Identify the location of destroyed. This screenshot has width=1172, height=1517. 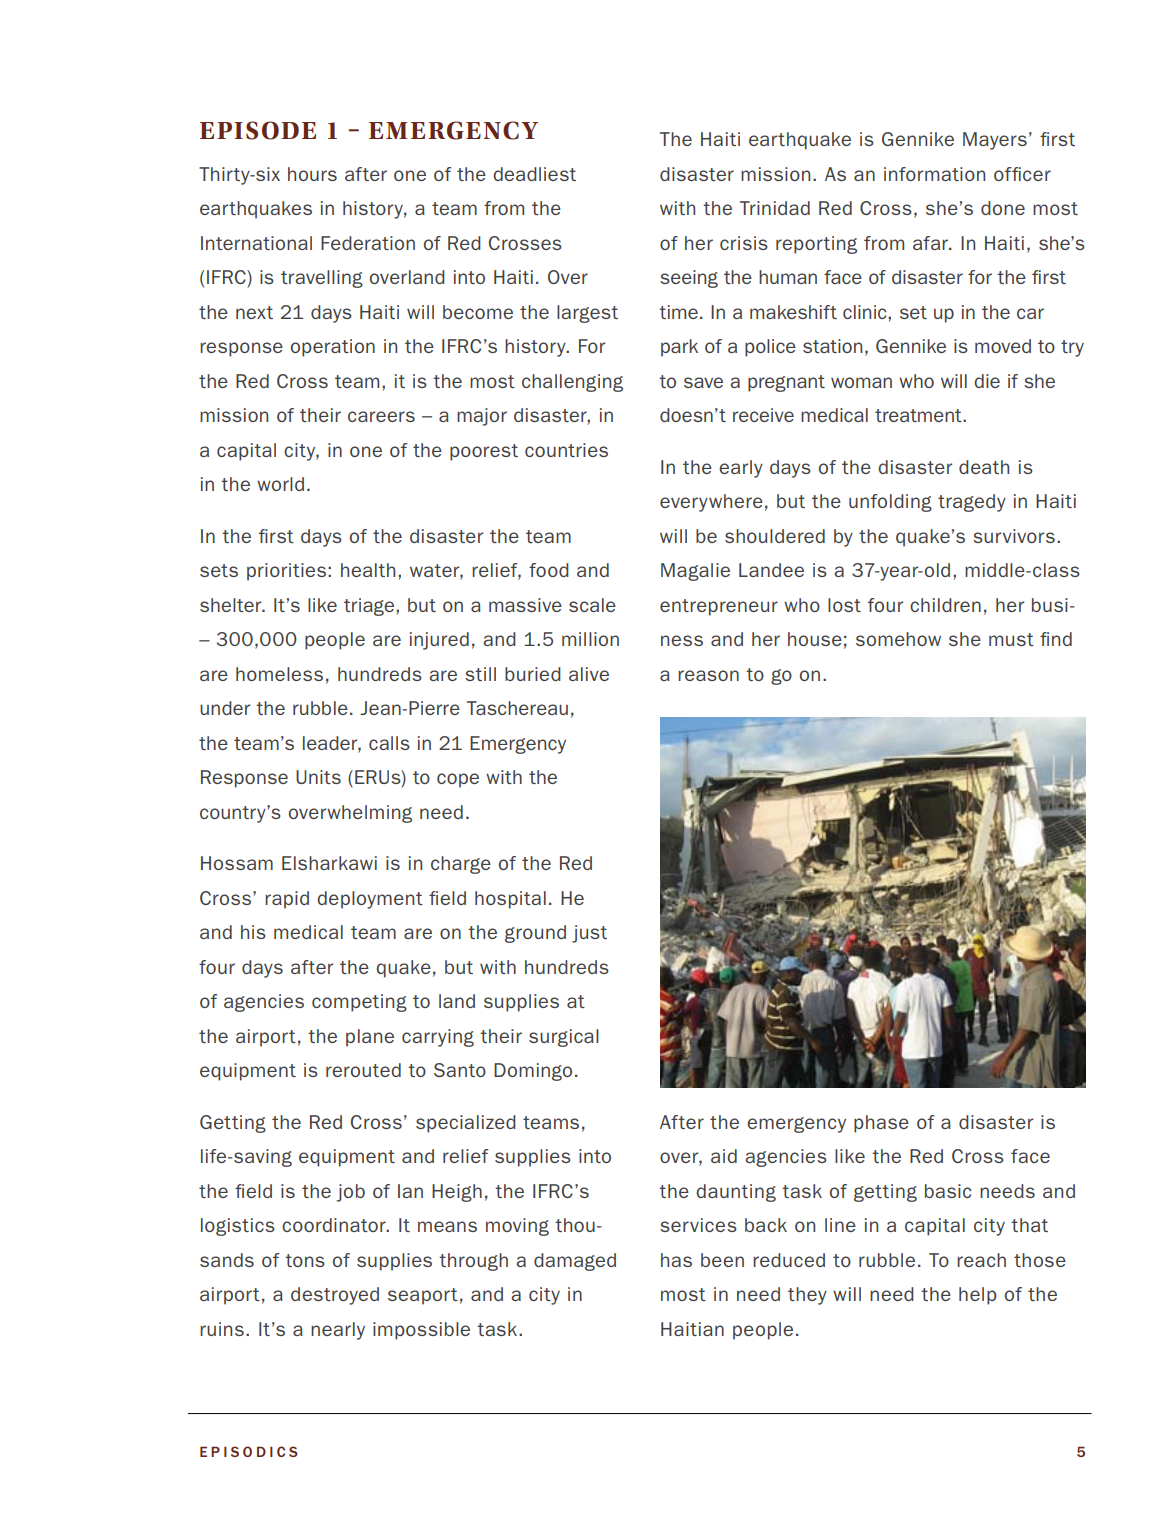
(335, 1296).
